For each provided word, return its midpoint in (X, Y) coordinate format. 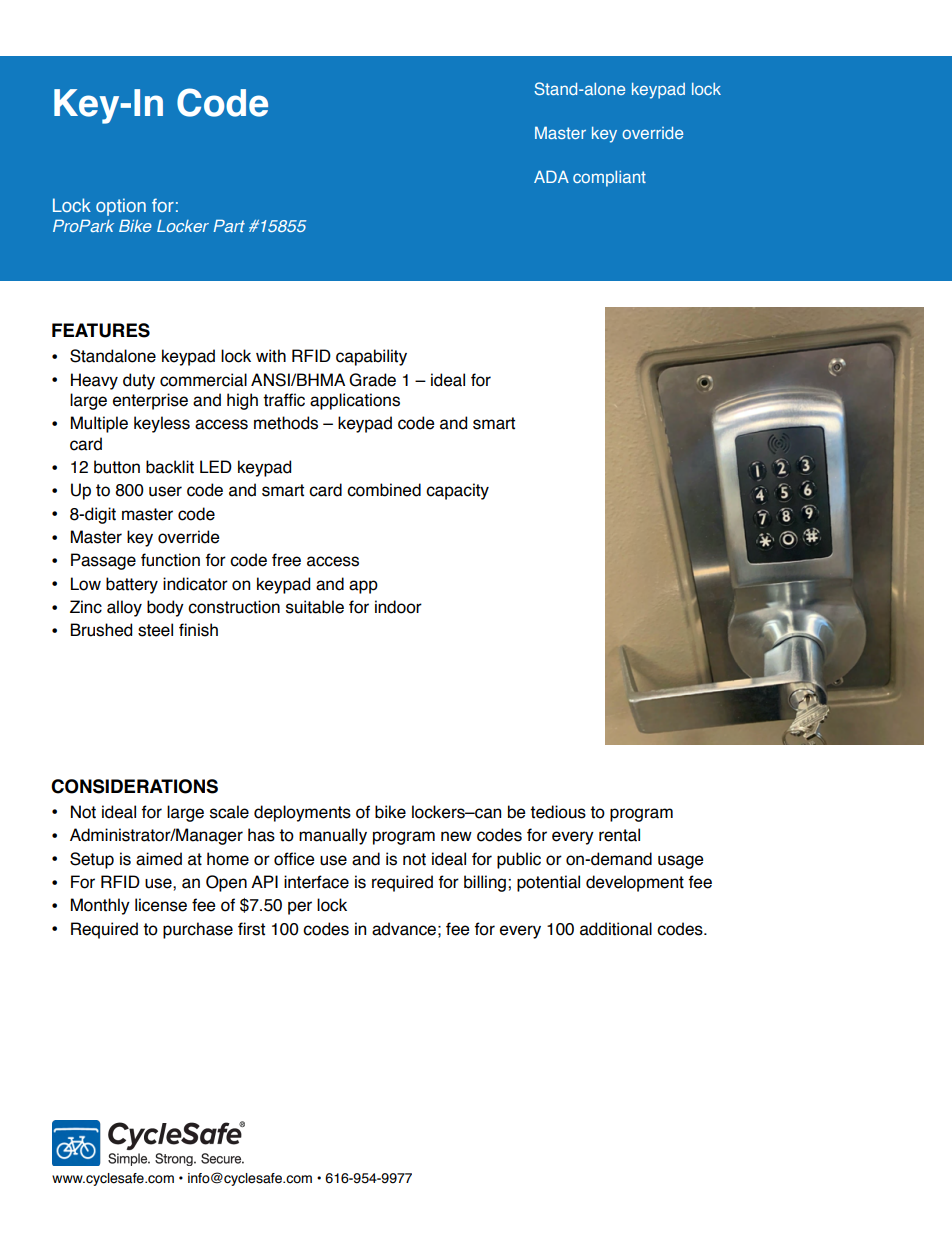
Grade (372, 380)
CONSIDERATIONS (134, 786)
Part (229, 225)
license (161, 905)
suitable (315, 607)
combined (384, 490)
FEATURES (101, 330)
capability (371, 357)
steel (155, 630)
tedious (558, 812)
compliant (609, 179)
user (165, 491)
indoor (398, 607)
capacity (457, 491)
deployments (302, 813)
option (121, 207)
